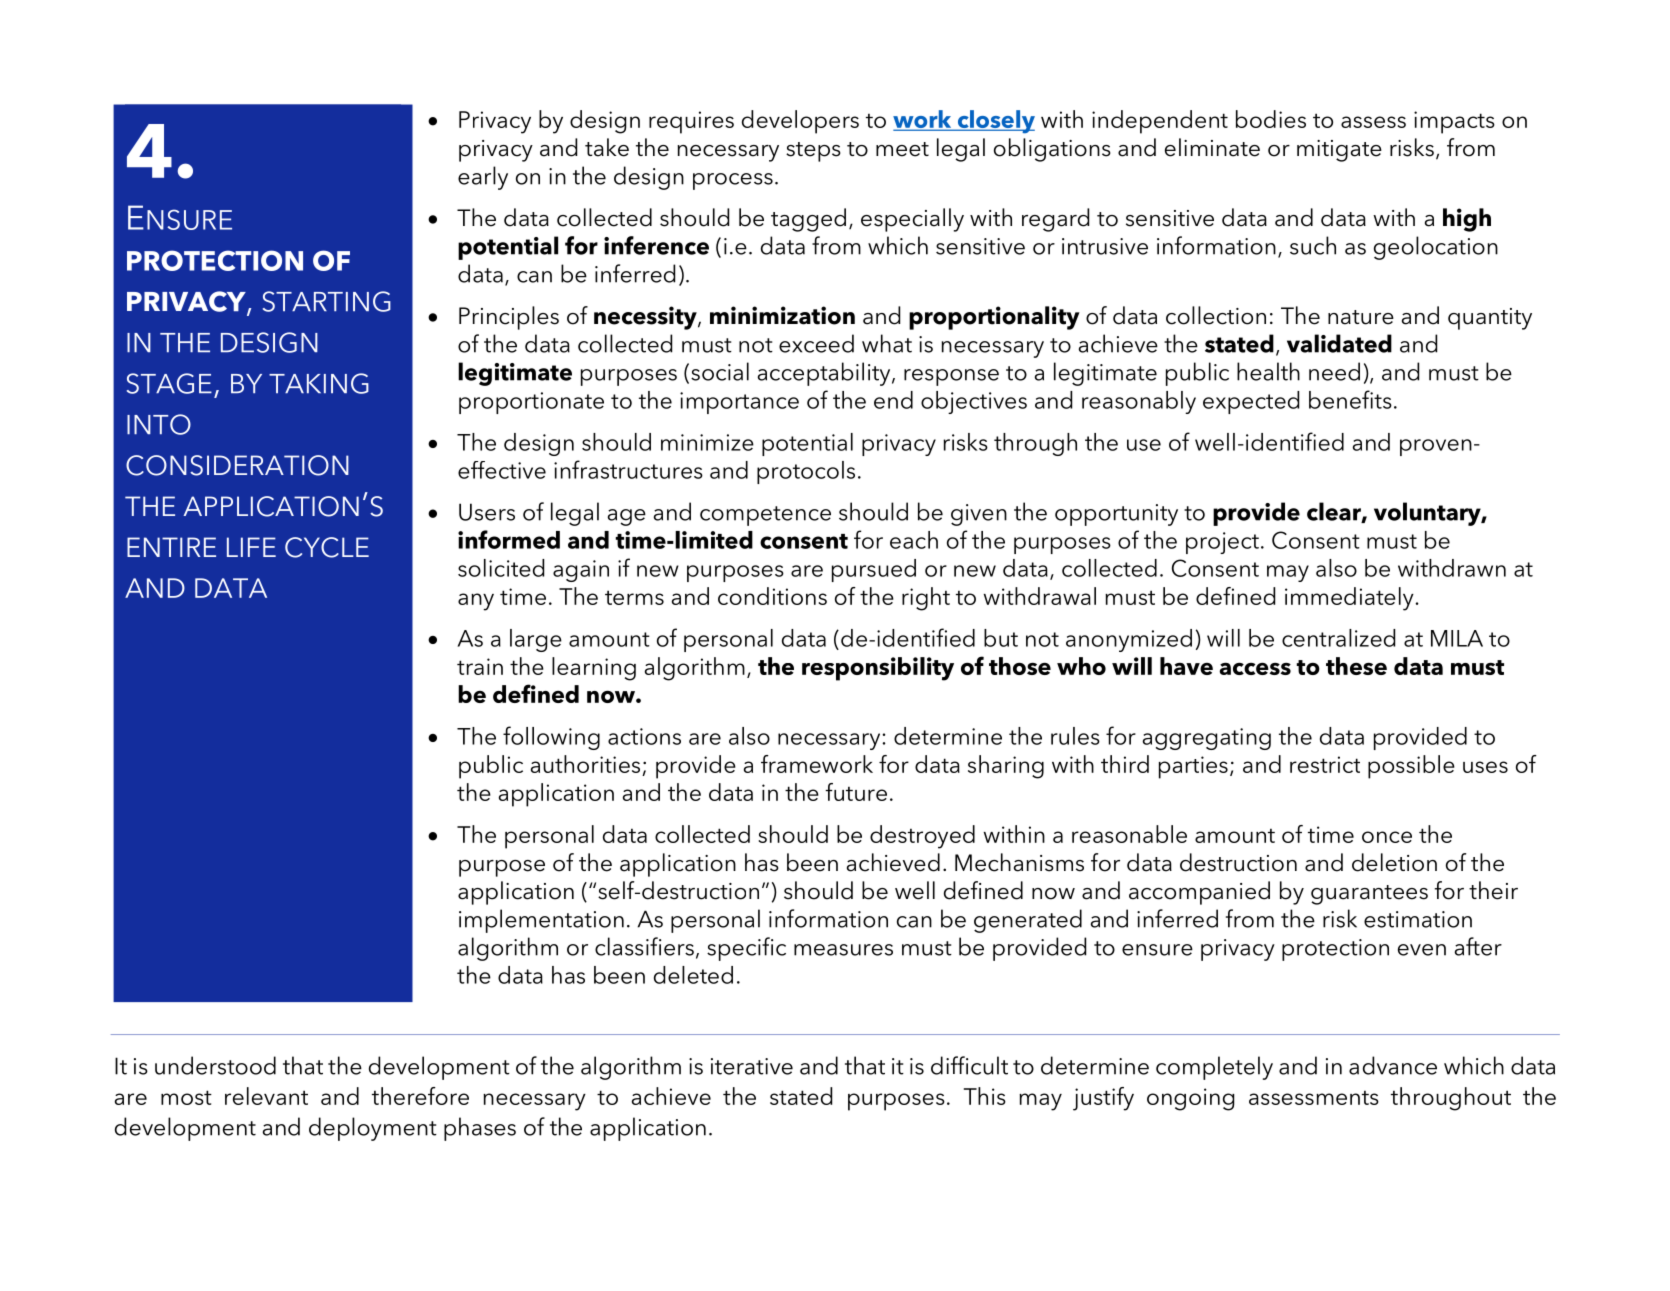 This screenshot has height=1291, width=1670. What do you see at coordinates (813, 152) in the screenshot?
I see `steps` at bounding box center [813, 152].
